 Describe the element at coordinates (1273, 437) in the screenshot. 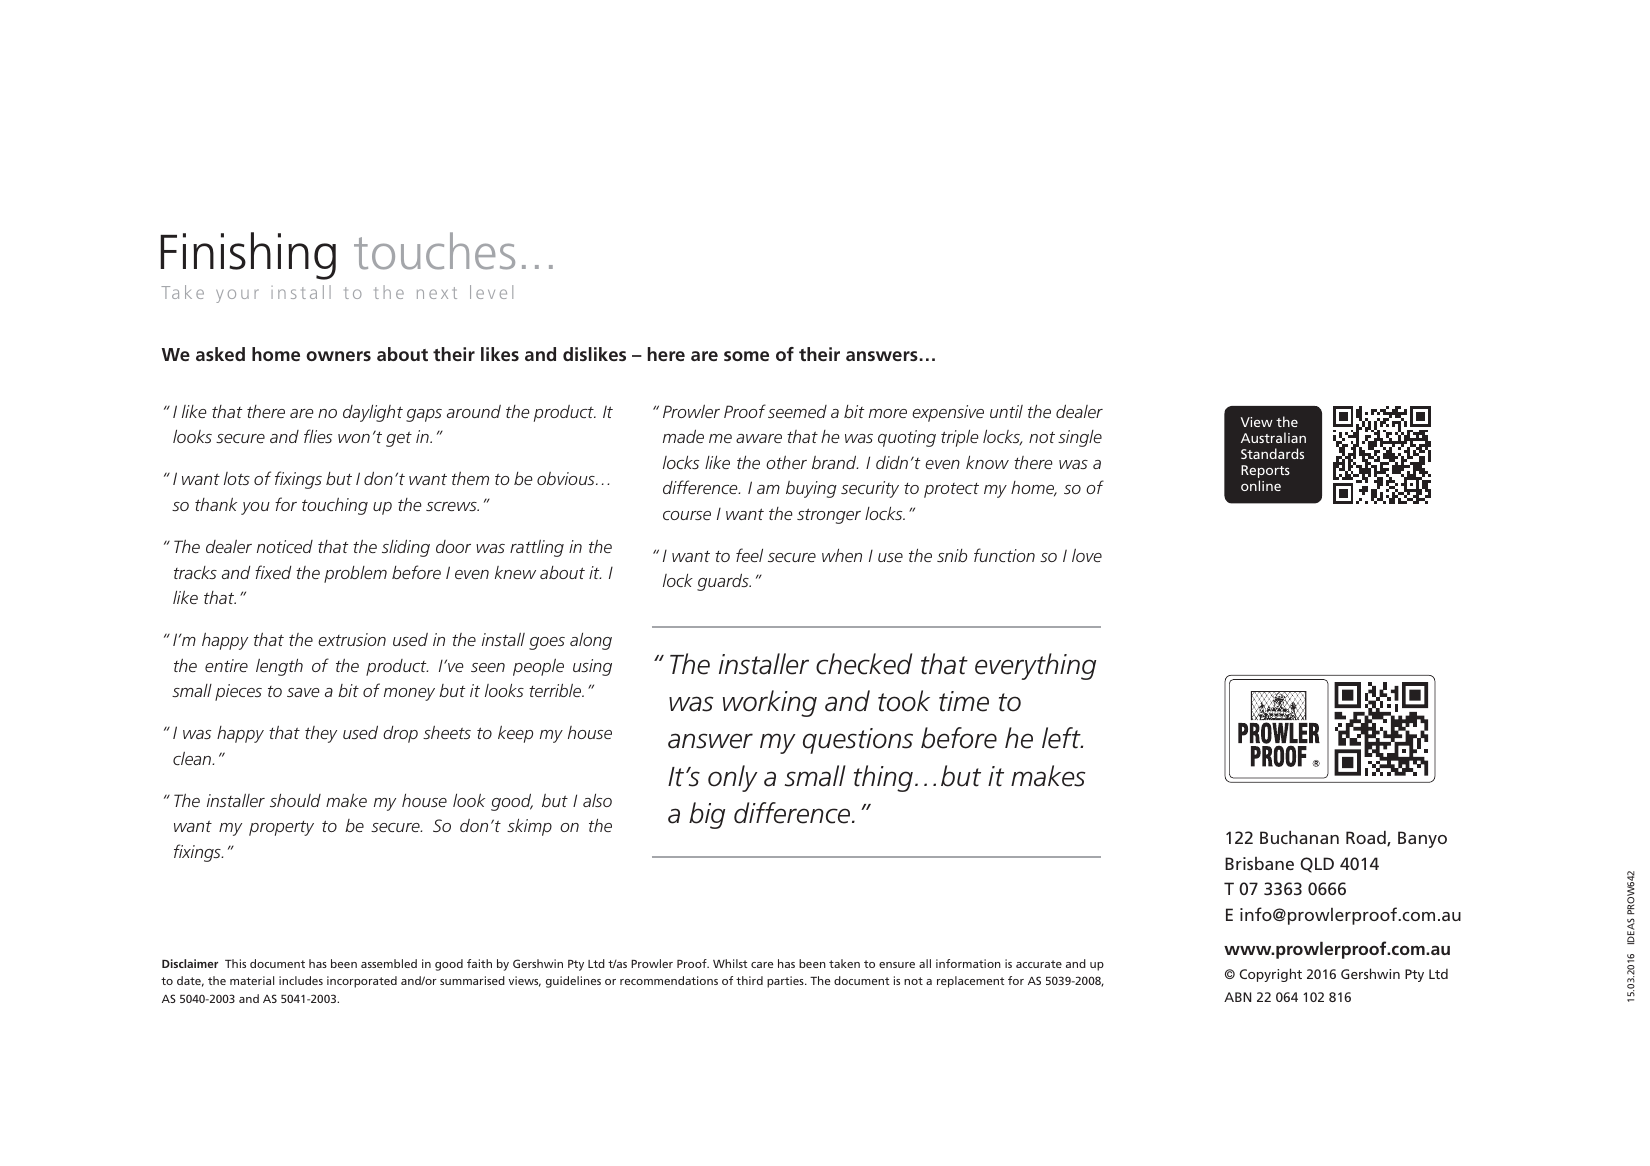

I see `Australian` at that location.
